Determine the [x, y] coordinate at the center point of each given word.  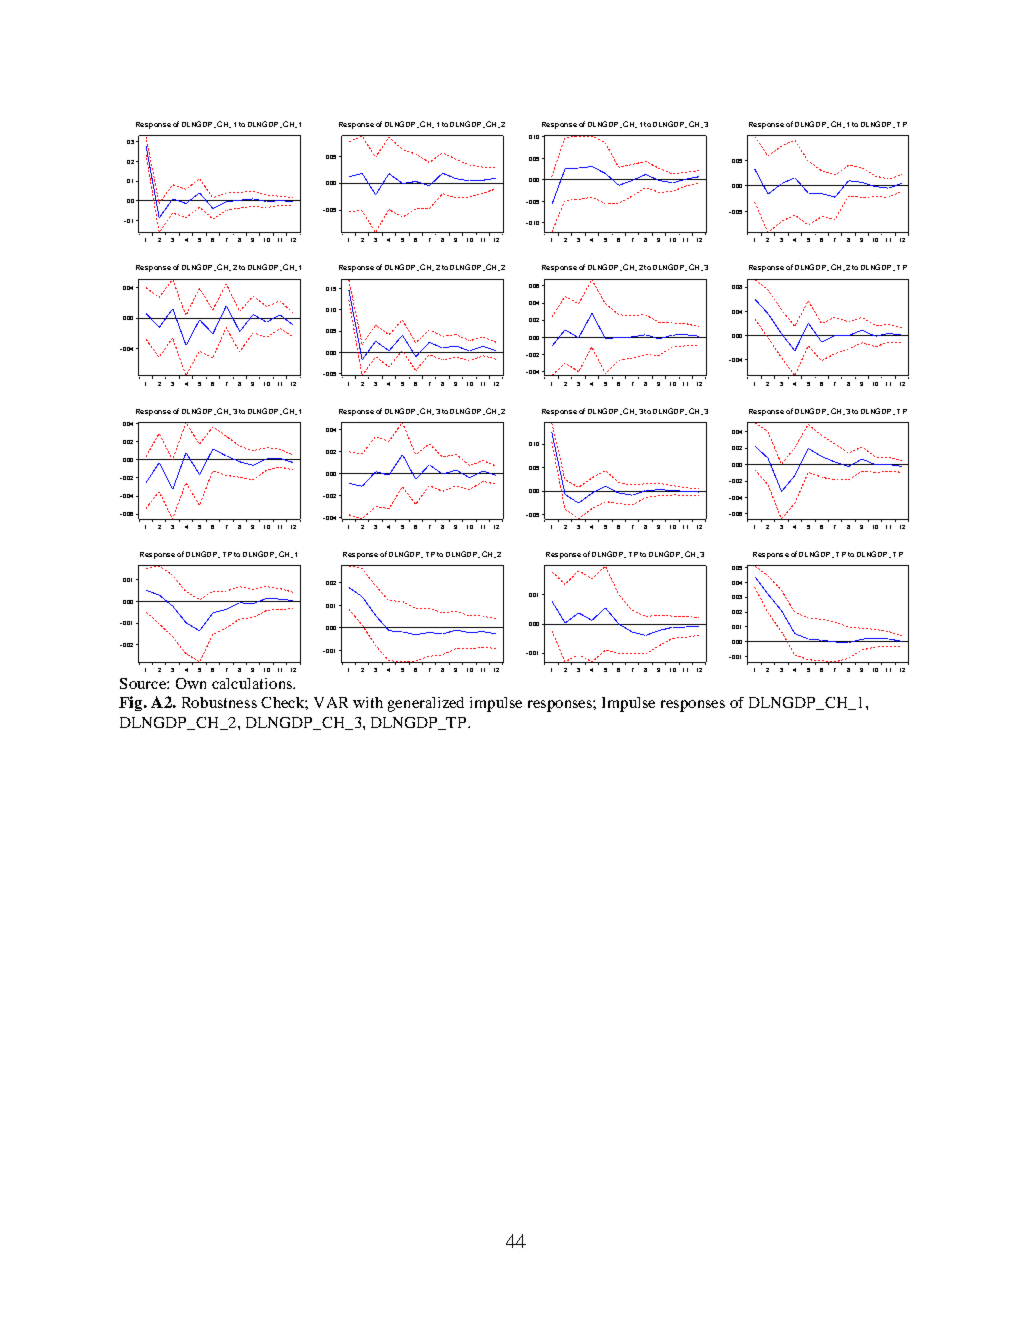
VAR [331, 702]
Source [144, 683]
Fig [132, 703]
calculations [253, 683]
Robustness [219, 702]
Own [191, 683]
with [368, 702]
